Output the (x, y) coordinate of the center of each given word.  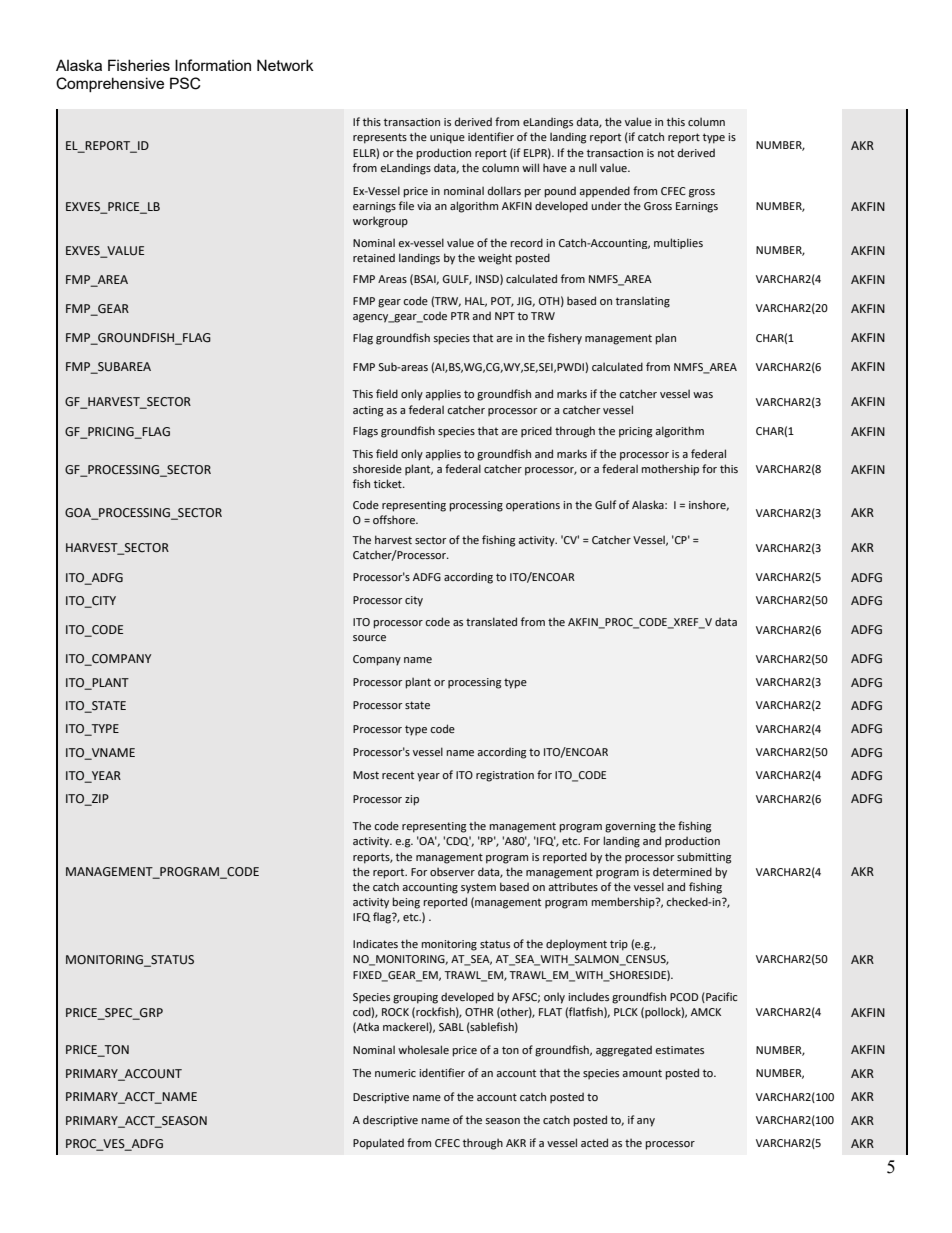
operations (533, 506)
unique (447, 138)
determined (682, 871)
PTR (460, 316)
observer (452, 871)
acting (368, 411)
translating (643, 302)
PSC (185, 83)
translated (491, 621)
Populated (378, 1144)
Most (366, 775)
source (369, 638)
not (666, 153)
